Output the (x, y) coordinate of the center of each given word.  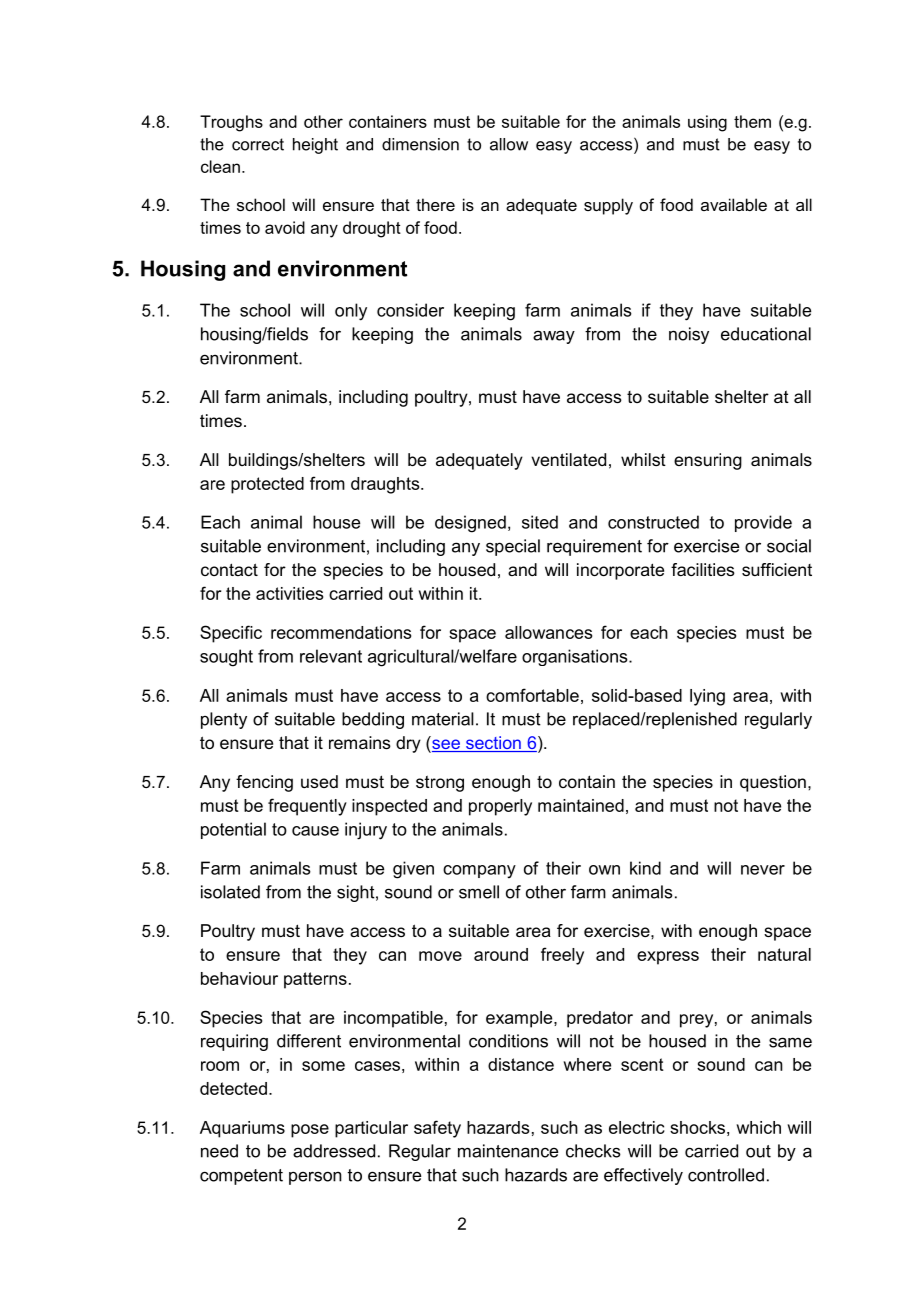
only (351, 312)
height (315, 146)
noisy (689, 335)
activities (289, 593)
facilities (703, 569)
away (554, 337)
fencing (264, 783)
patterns (315, 980)
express (668, 958)
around (501, 954)
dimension (420, 144)
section (493, 744)
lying (707, 697)
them (752, 121)
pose (310, 1131)
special (513, 547)
